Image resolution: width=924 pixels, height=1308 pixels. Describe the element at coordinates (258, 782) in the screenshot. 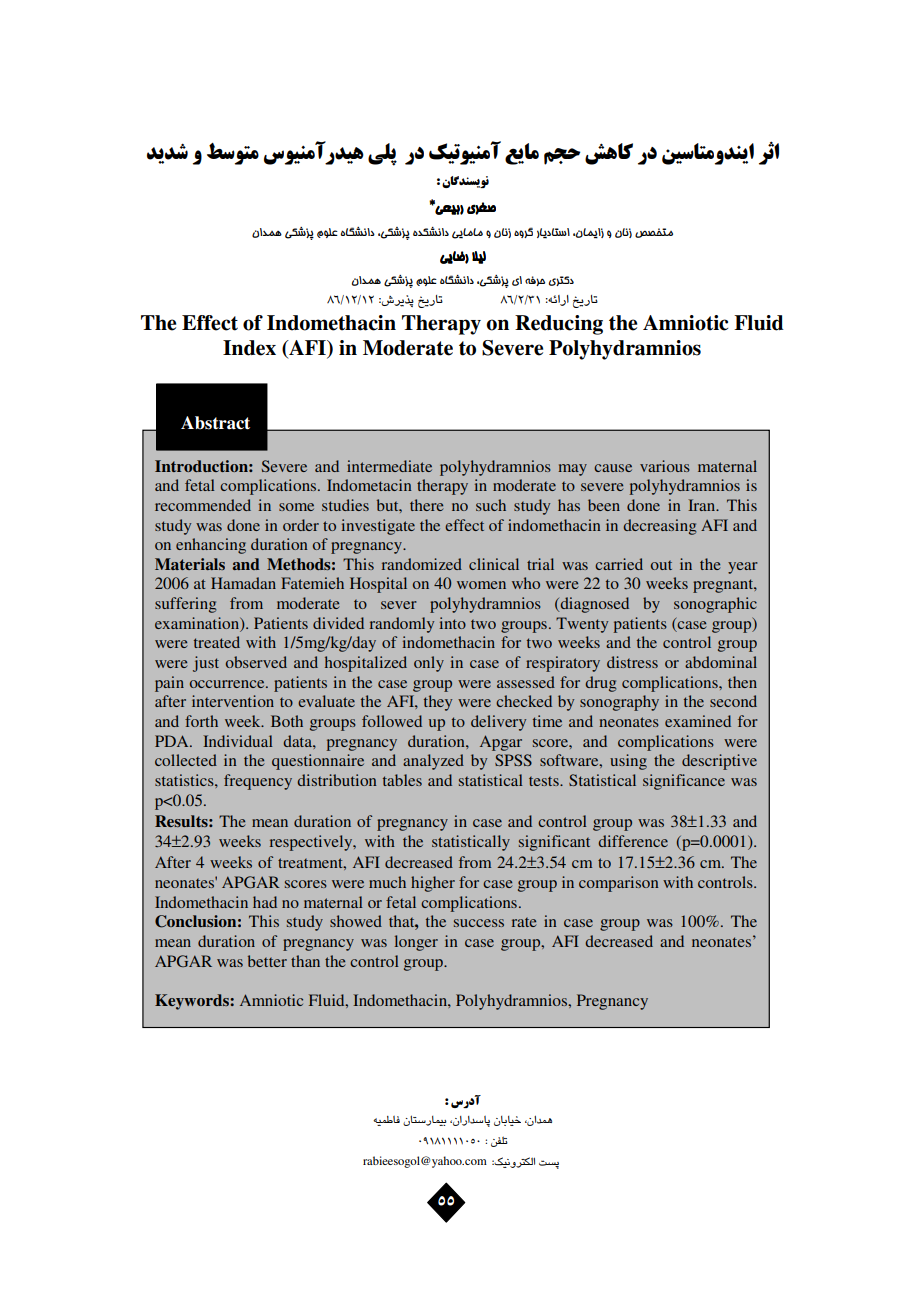

I see `frequency` at that location.
